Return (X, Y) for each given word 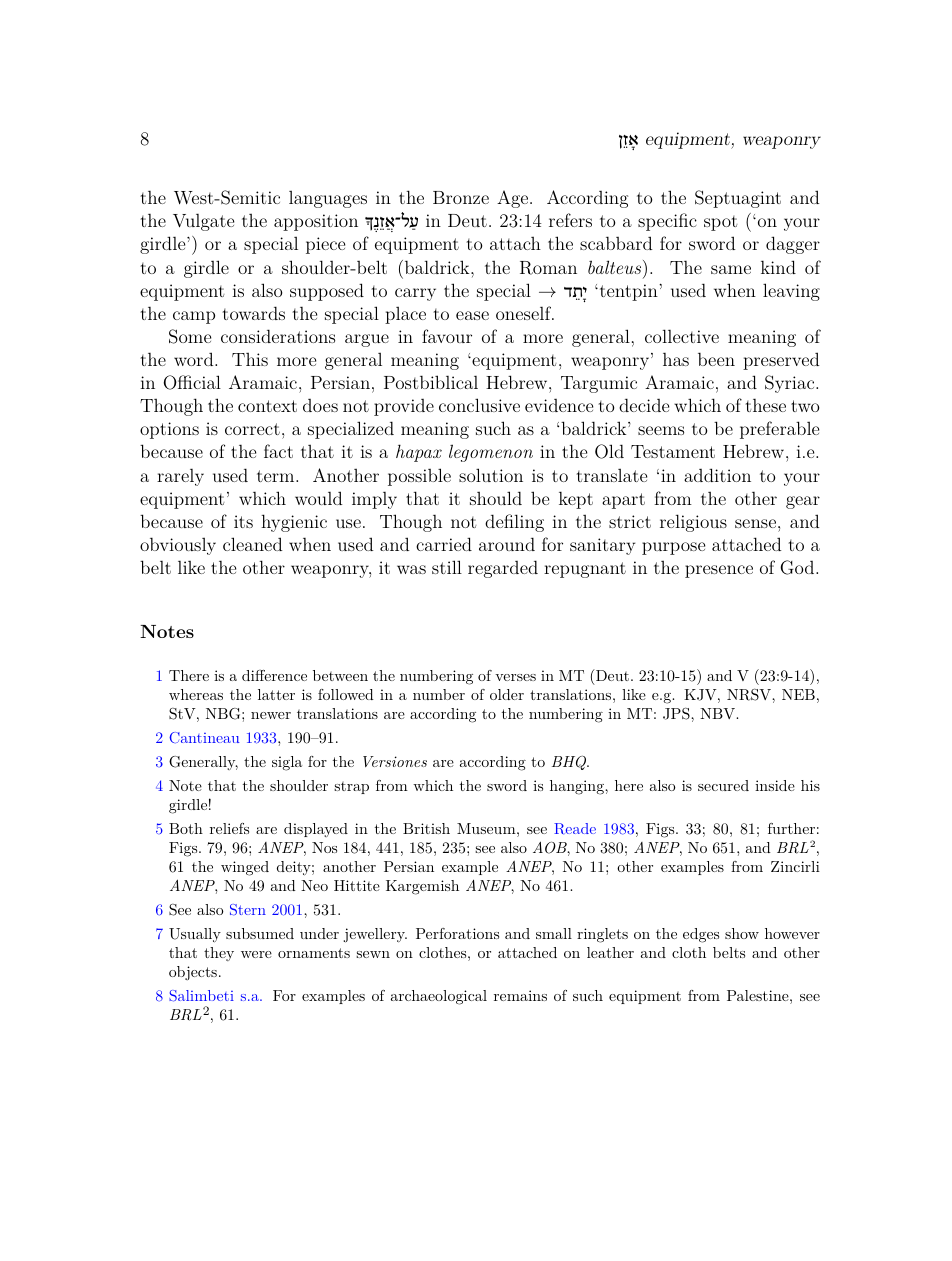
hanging (578, 787)
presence (719, 571)
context (267, 406)
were (256, 954)
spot (721, 223)
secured (723, 785)
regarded (503, 569)
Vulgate (203, 222)
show (742, 933)
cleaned (252, 544)
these (765, 405)
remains (520, 995)
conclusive (479, 405)
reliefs (229, 828)
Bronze (461, 197)
